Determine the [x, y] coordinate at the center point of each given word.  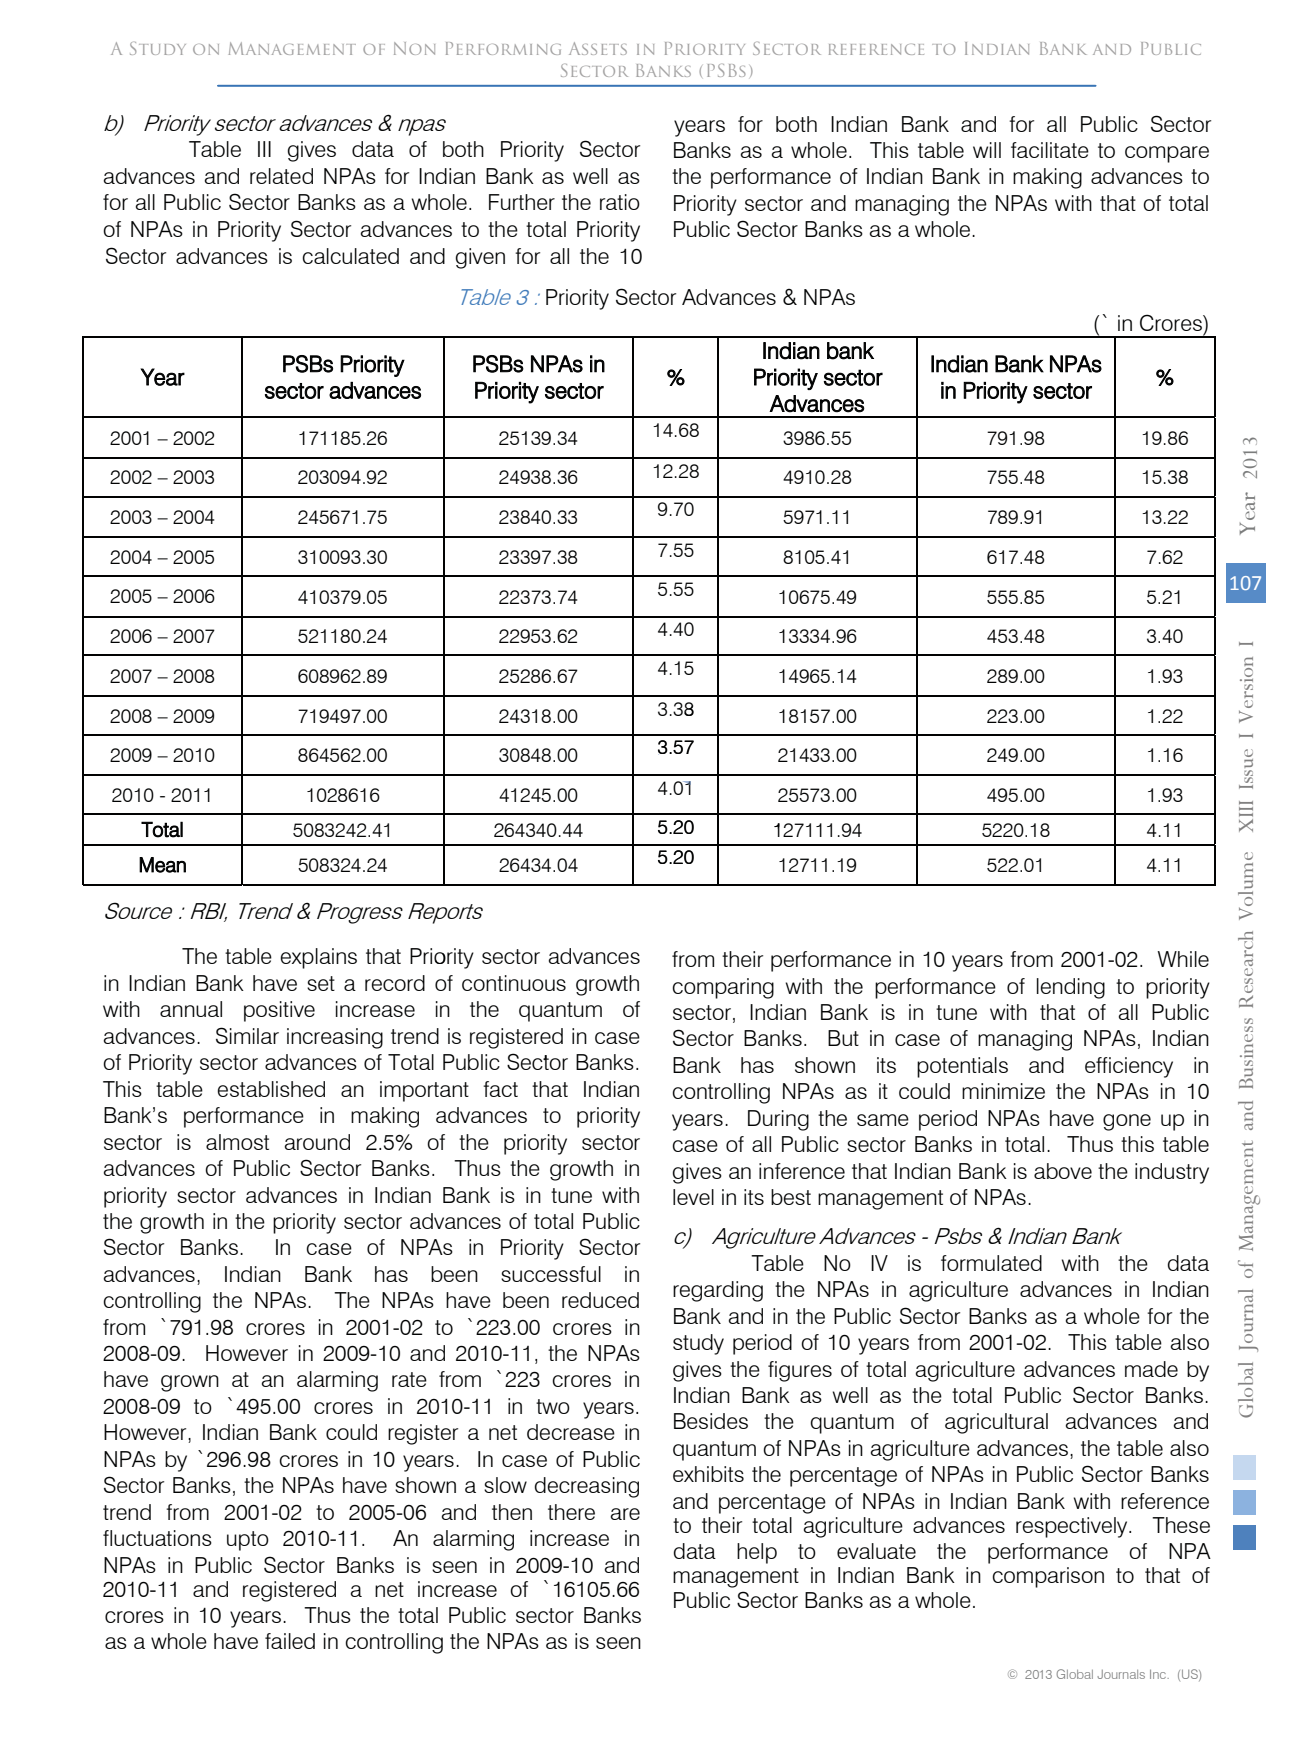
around [317, 1142]
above [1063, 1171]
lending [1071, 988]
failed [290, 1641]
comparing [723, 988]
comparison [1048, 1577]
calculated [350, 256]
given [480, 258]
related [281, 176]
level [693, 1197]
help [757, 1553]
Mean [162, 865]
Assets [598, 48]
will [987, 150]
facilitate [1050, 150]
